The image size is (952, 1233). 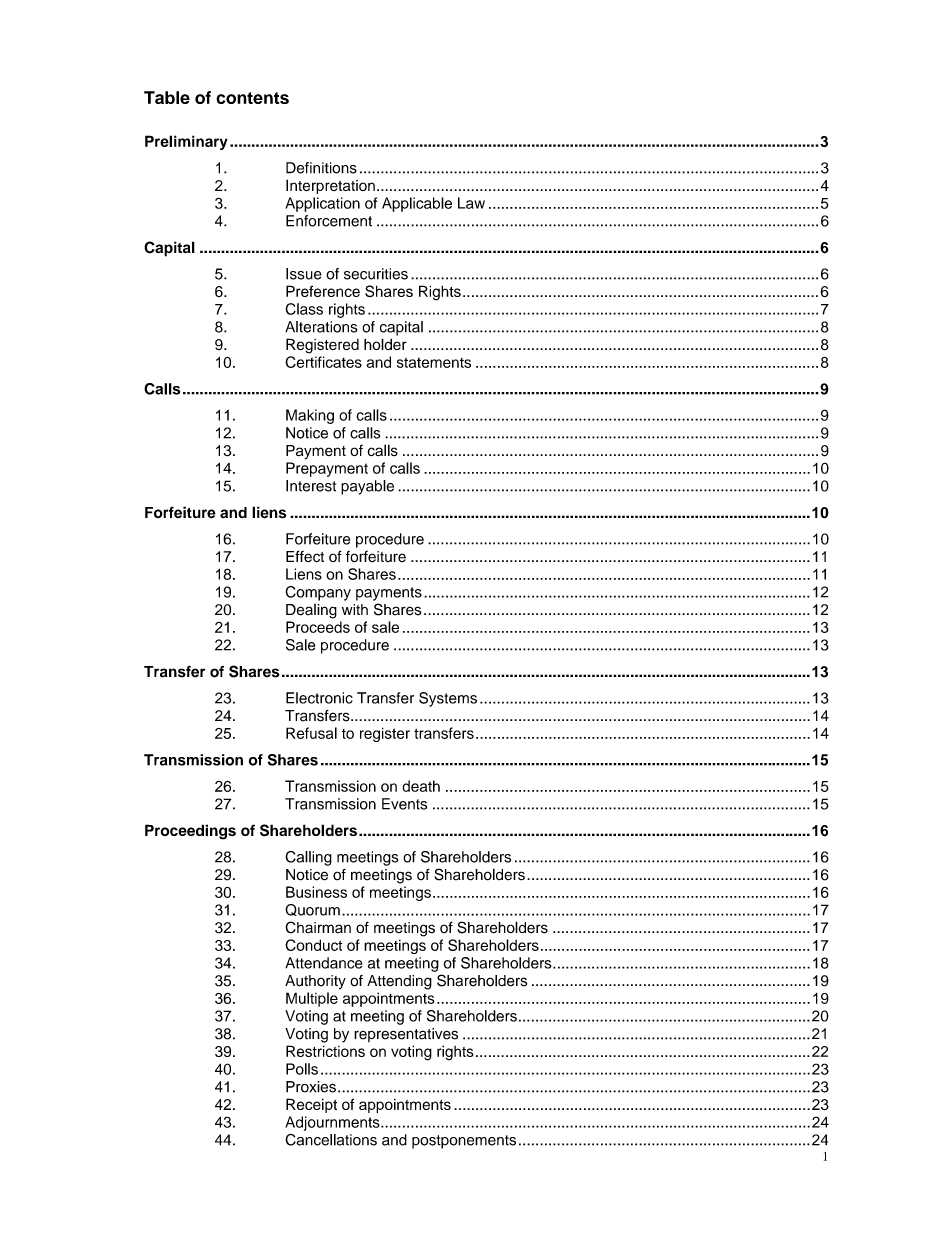 I want to click on Application, so click(x=322, y=204).
